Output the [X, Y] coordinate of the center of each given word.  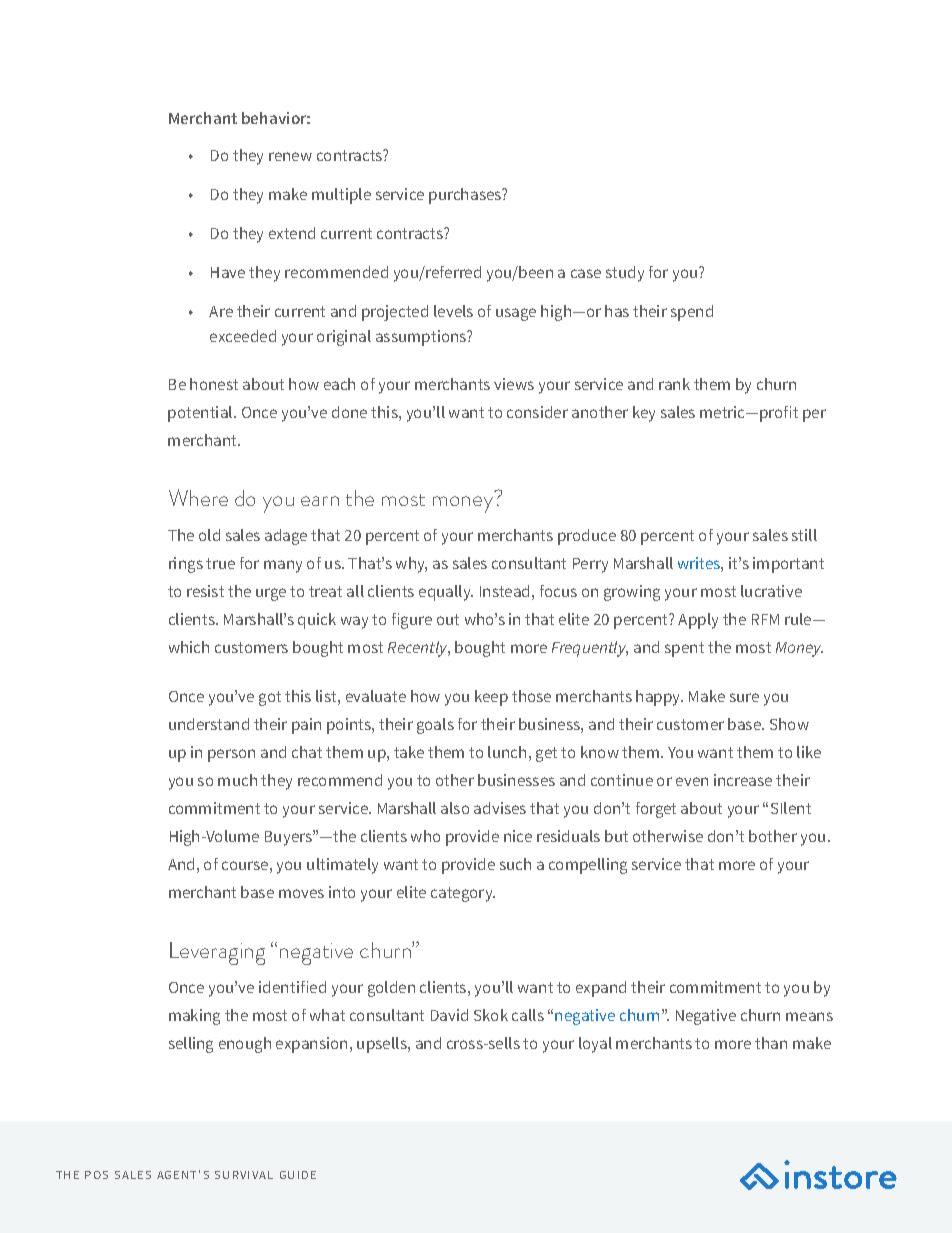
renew [290, 156]
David [449, 1015]
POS [96, 1175]
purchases [466, 196]
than [771, 1043]
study [625, 274]
